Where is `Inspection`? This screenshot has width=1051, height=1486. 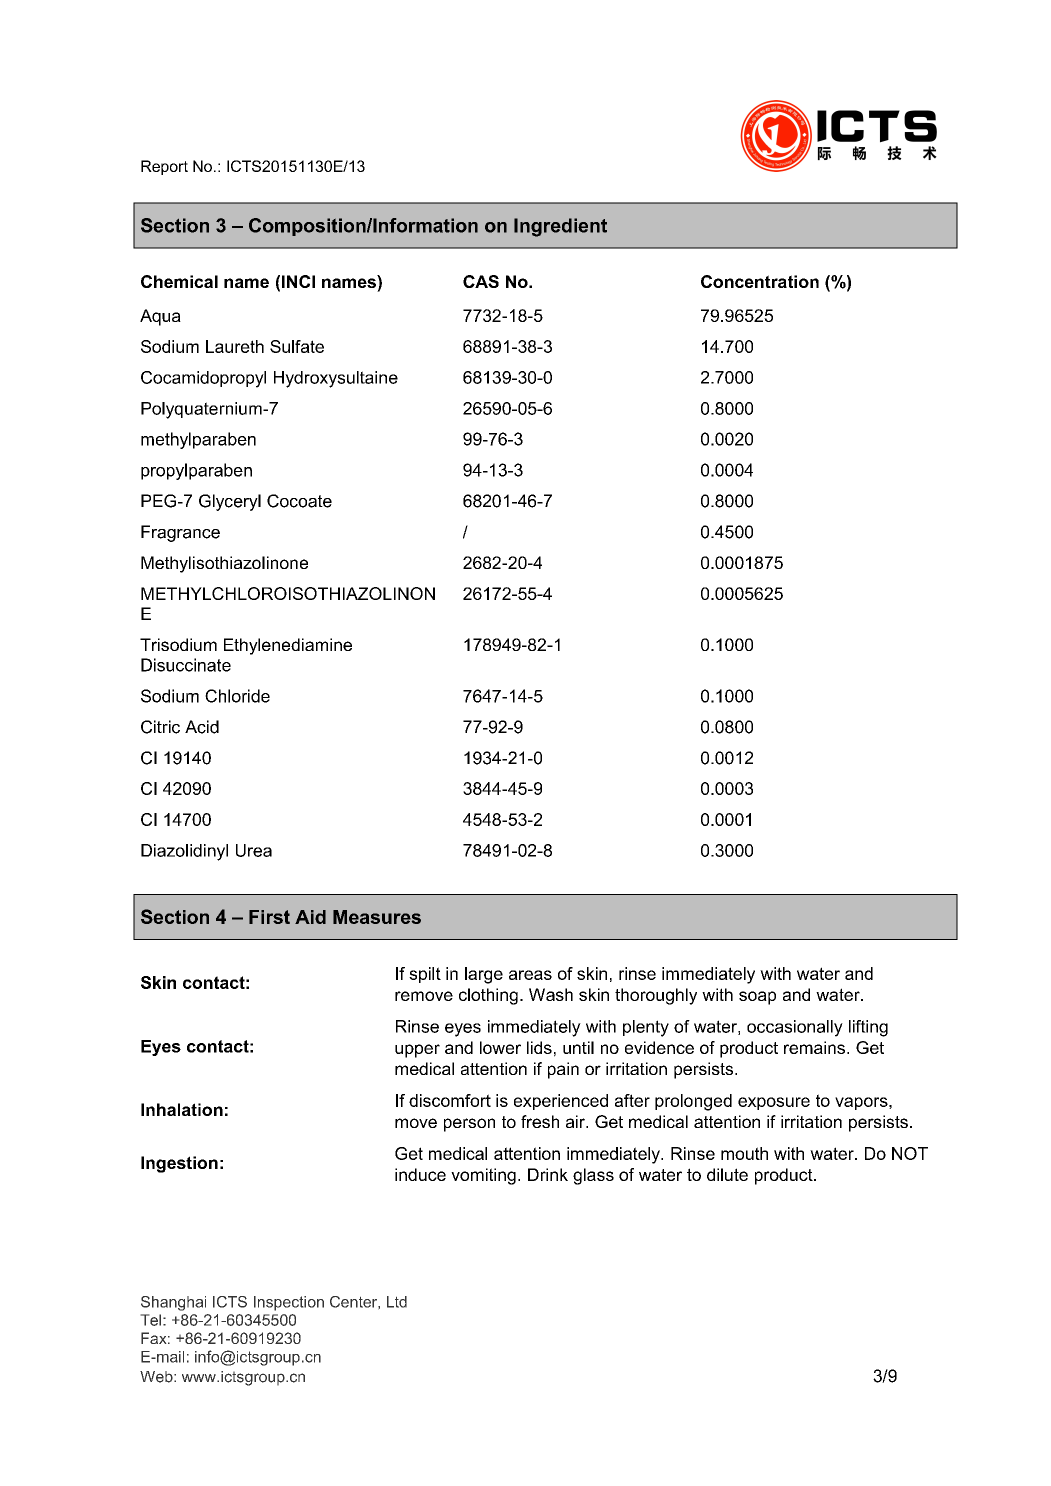
Inspection is located at coordinates (289, 1303).
